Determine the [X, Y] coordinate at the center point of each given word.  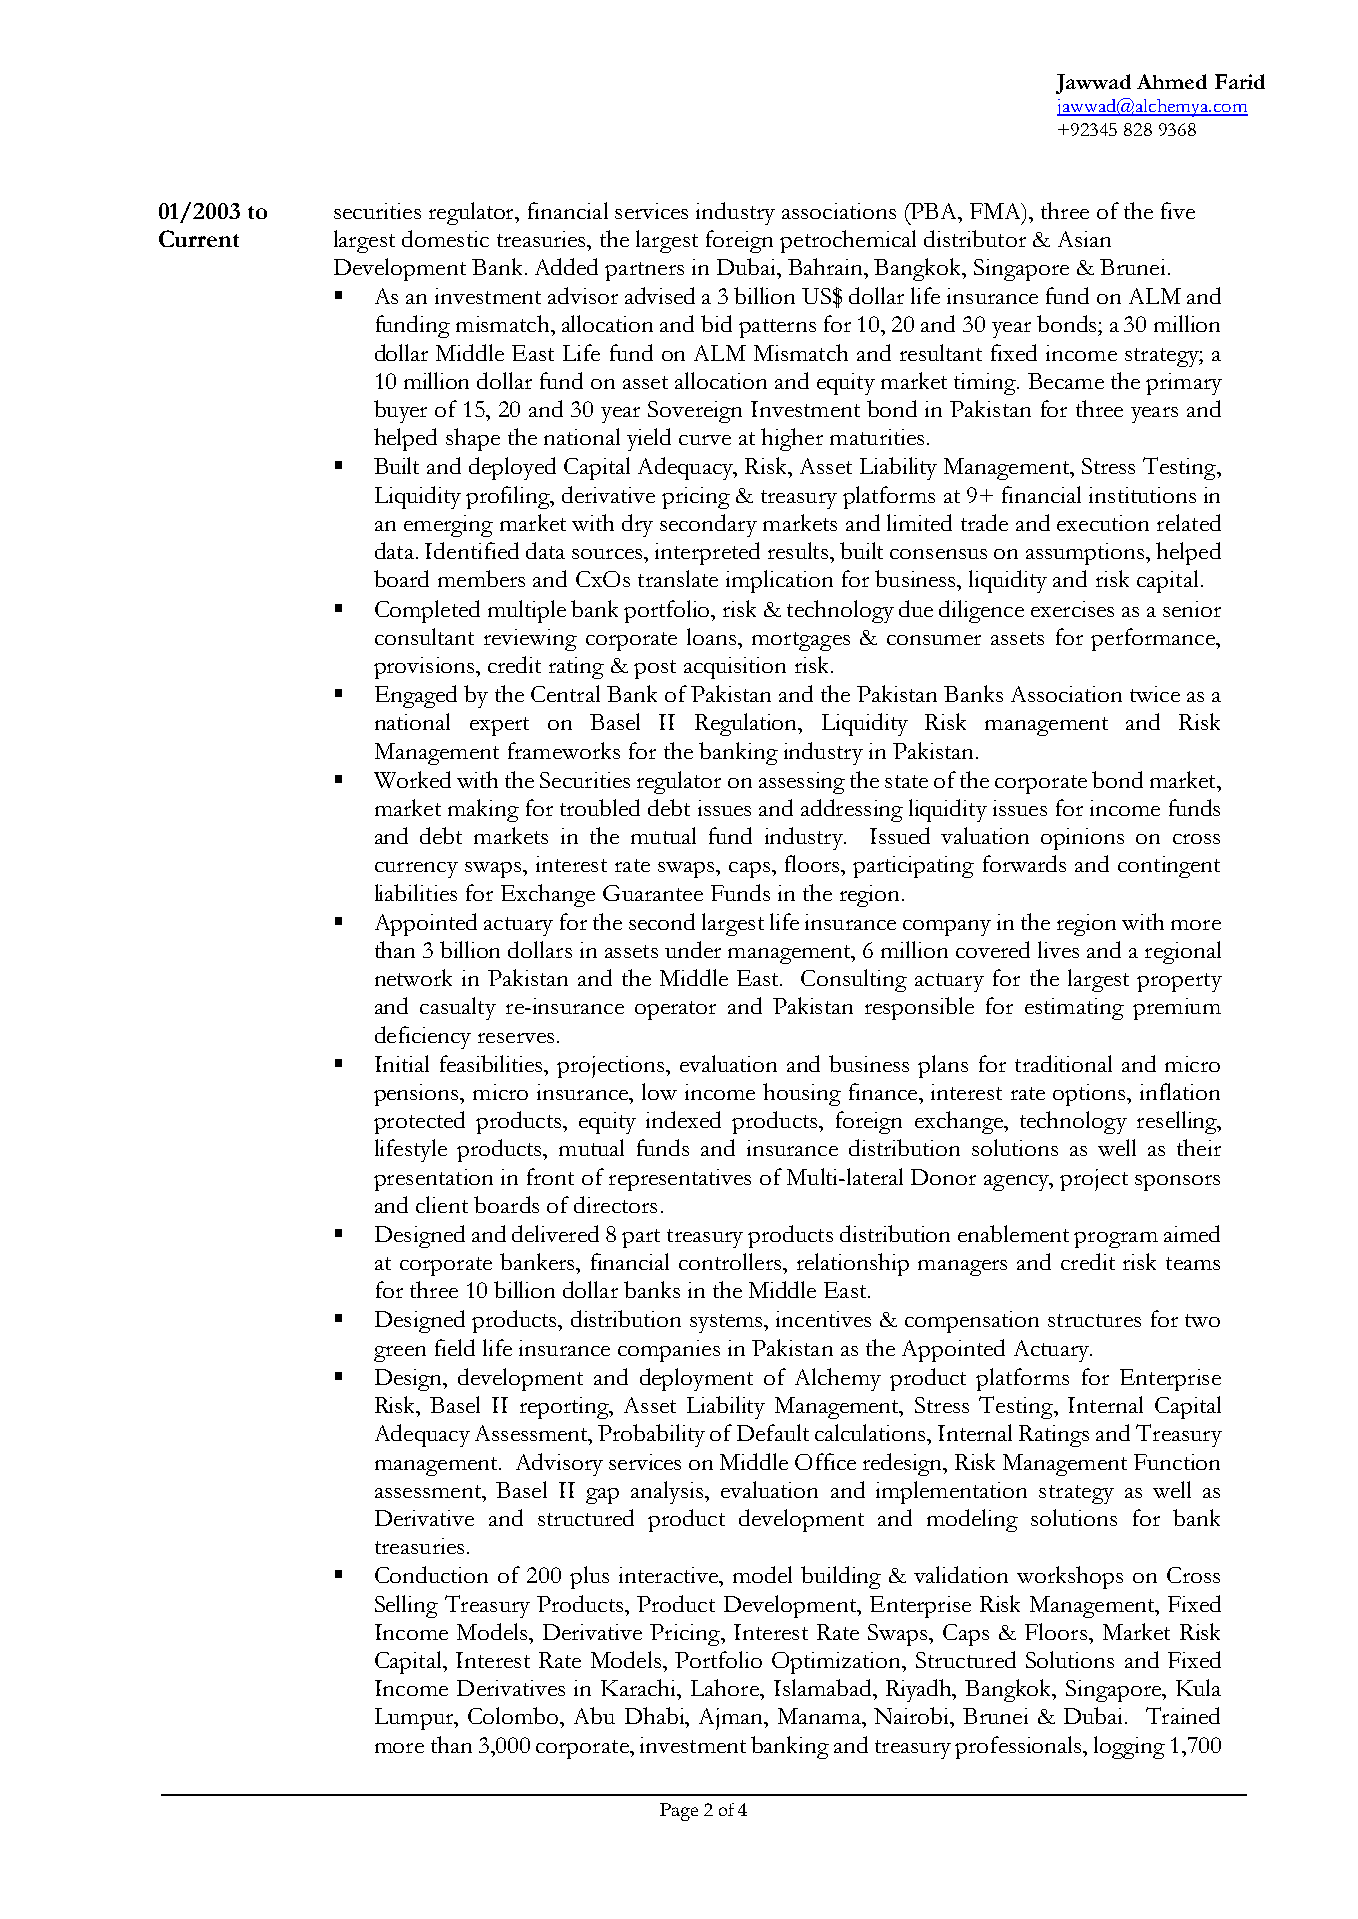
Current [199, 238]
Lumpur [415, 1719]
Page [679, 1812]
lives [1058, 949]
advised [660, 295]
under [693, 949]
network [413, 977]
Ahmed [1172, 81]
